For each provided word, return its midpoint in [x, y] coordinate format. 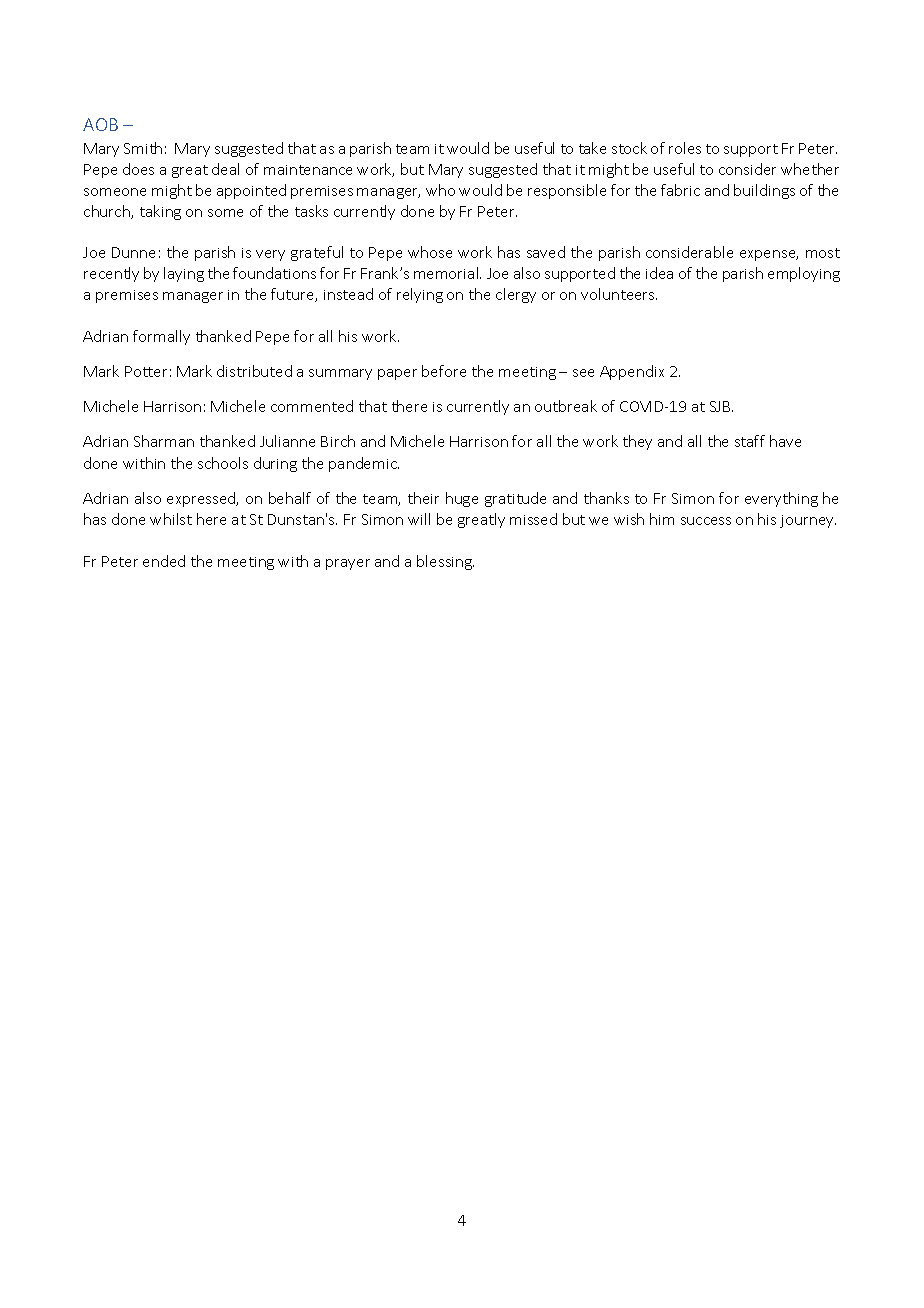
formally [161, 337]
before [444, 371]
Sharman [164, 441]
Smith [143, 148]
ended [164, 561]
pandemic [364, 464]
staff [750, 441]
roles [685, 148]
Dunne [133, 252]
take [592, 148]
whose [430, 252]
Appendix [632, 372]
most [823, 253]
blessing [445, 562]
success [706, 521]
